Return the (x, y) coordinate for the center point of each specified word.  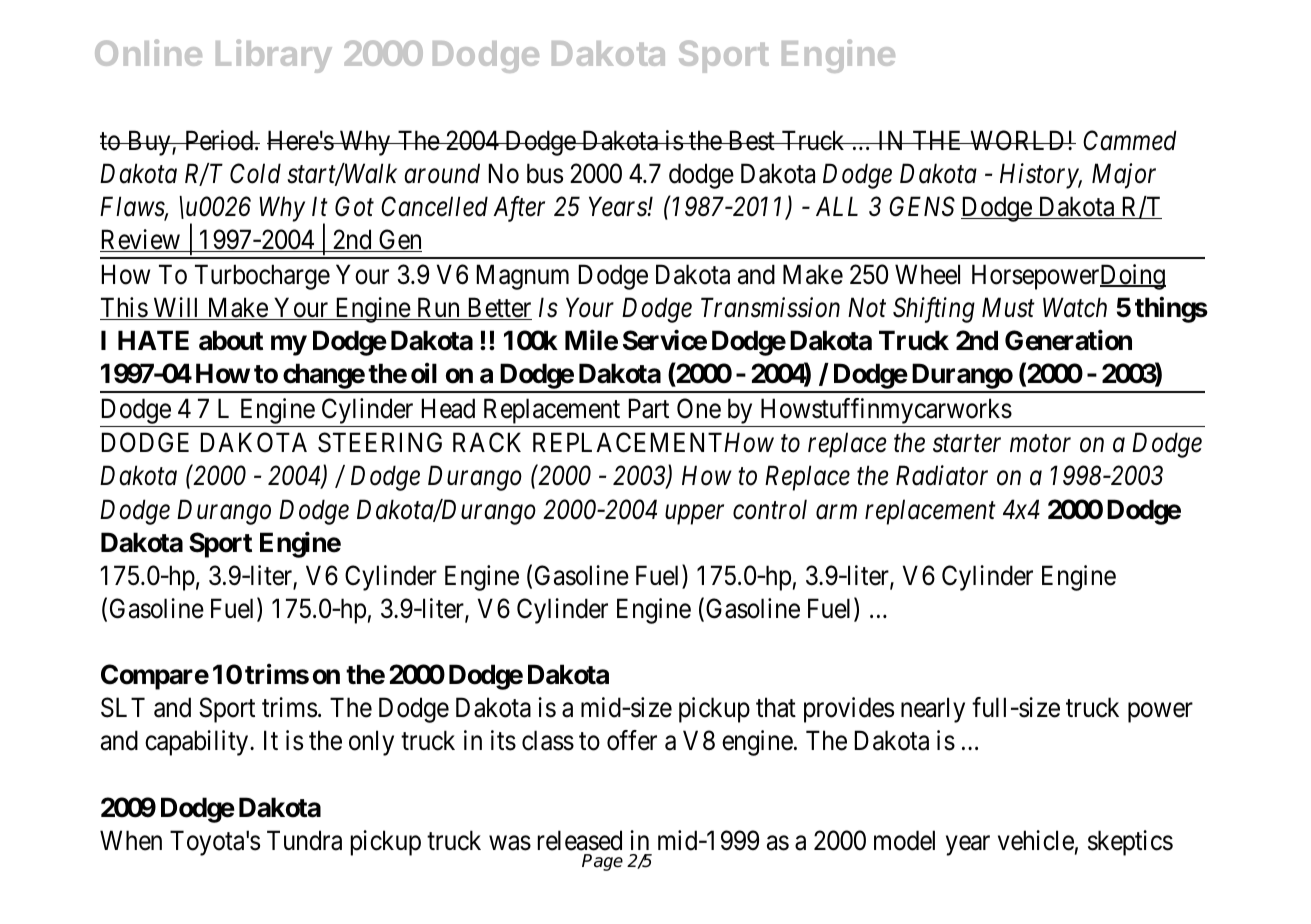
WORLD (1018, 140)
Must (1008, 308)
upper (694, 515)
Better (498, 309)
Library (274, 56)
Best (751, 140)
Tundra (304, 840)
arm (836, 512)
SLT (123, 707)
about (231, 340)
